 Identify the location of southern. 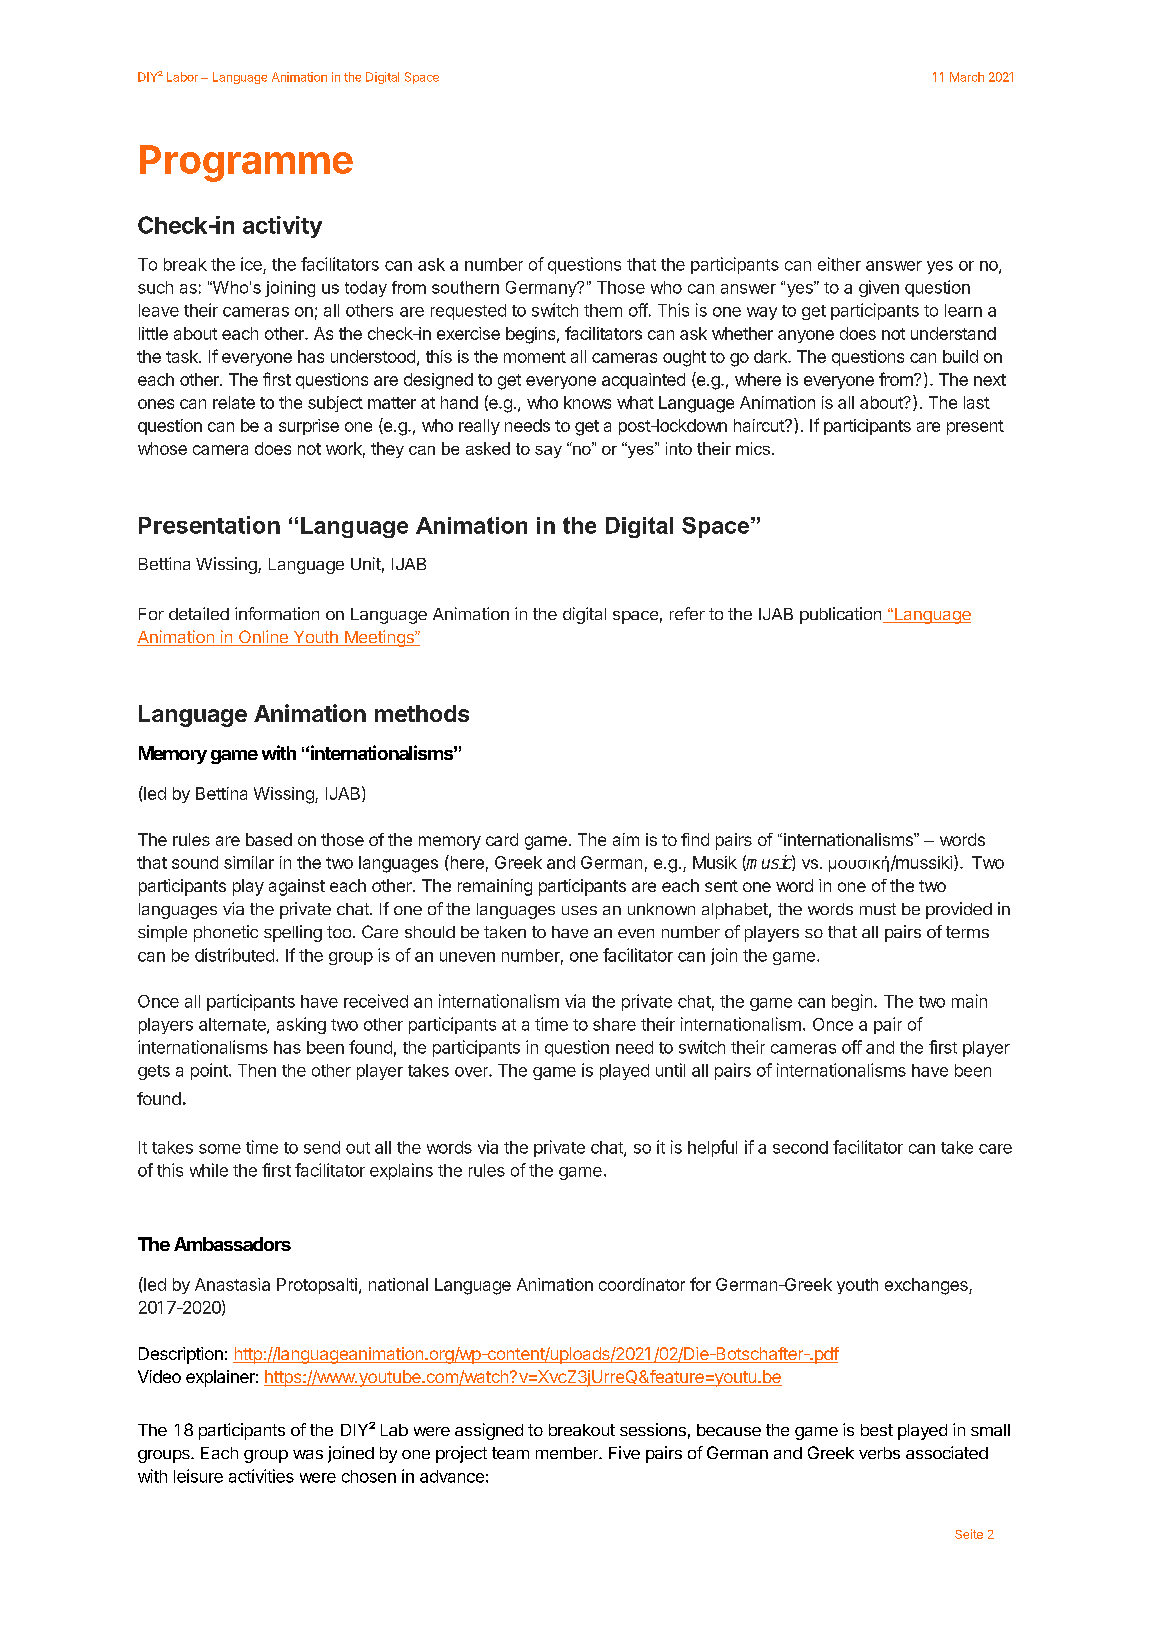
(465, 287).
